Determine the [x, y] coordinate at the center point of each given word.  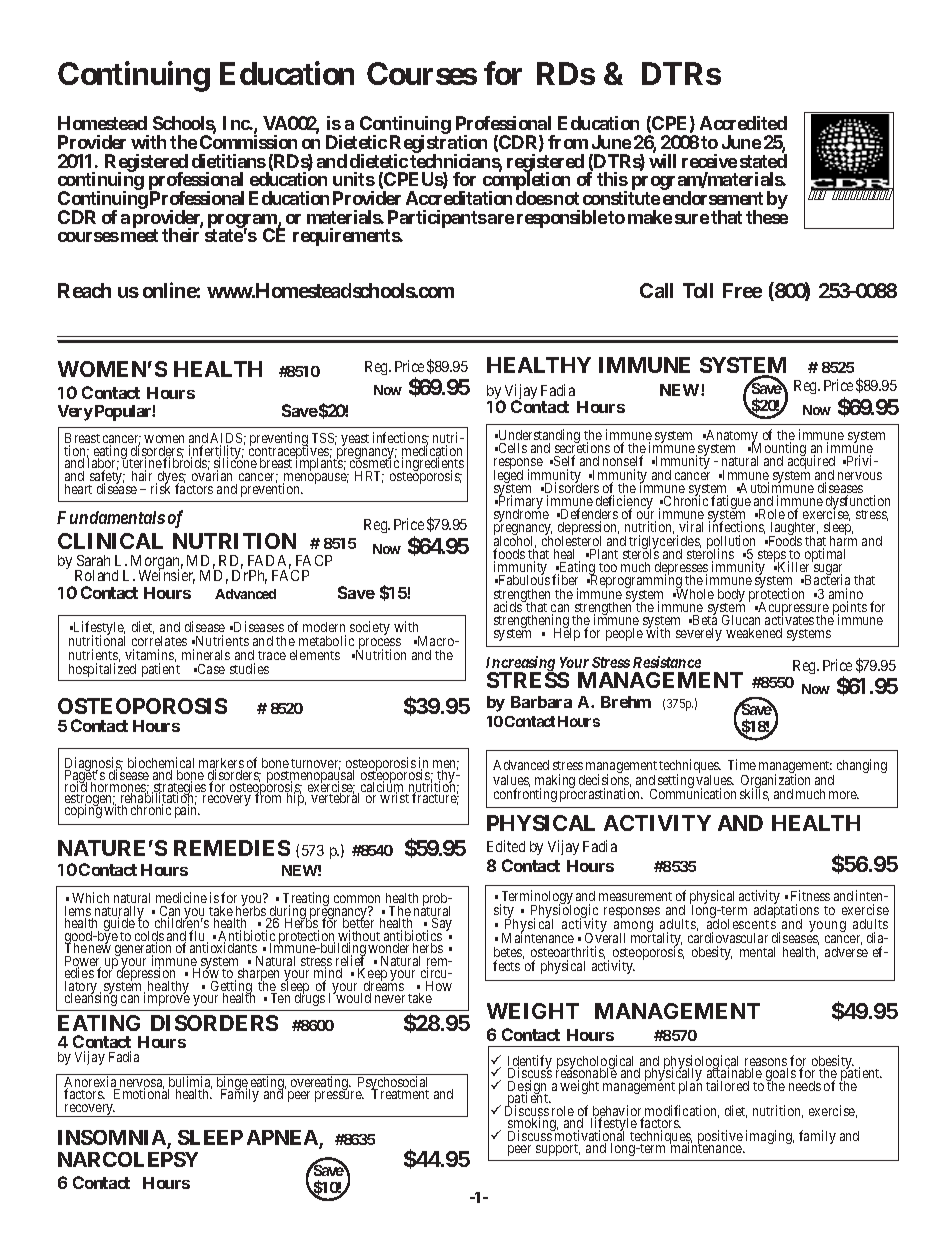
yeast [355, 441]
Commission [248, 142]
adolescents [741, 924]
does [534, 198]
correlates [159, 641]
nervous [860, 476]
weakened [754, 633]
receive [709, 161]
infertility [215, 453]
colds [149, 937]
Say [442, 926]
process [378, 645]
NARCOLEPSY [128, 1159]
